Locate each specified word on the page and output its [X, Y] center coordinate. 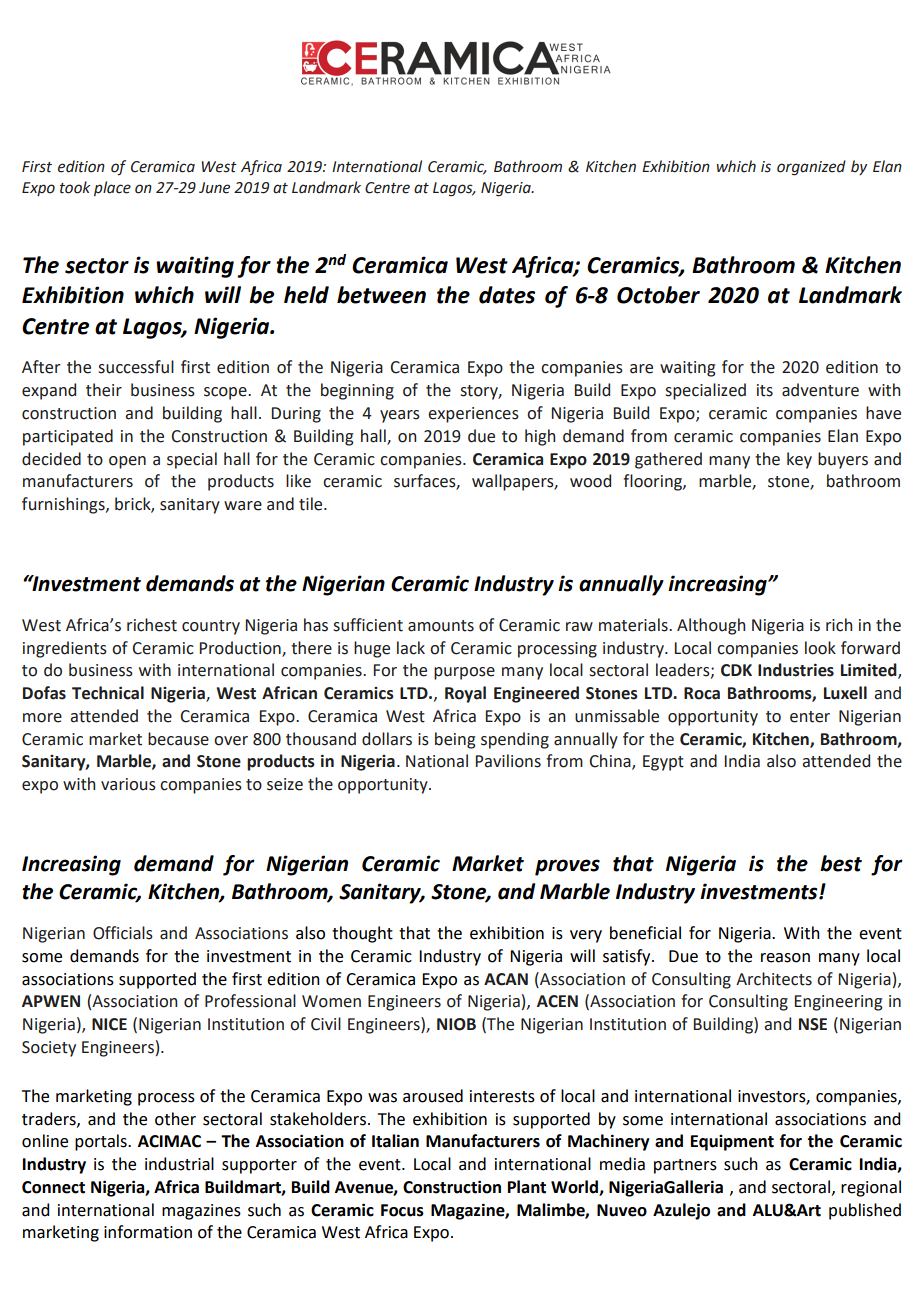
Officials [123, 933]
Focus [402, 1210]
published [865, 1211]
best [841, 863]
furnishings [64, 505]
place [112, 188]
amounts [441, 626]
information [148, 1232]
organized [811, 168]
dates [507, 295]
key [799, 460]
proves [567, 867]
